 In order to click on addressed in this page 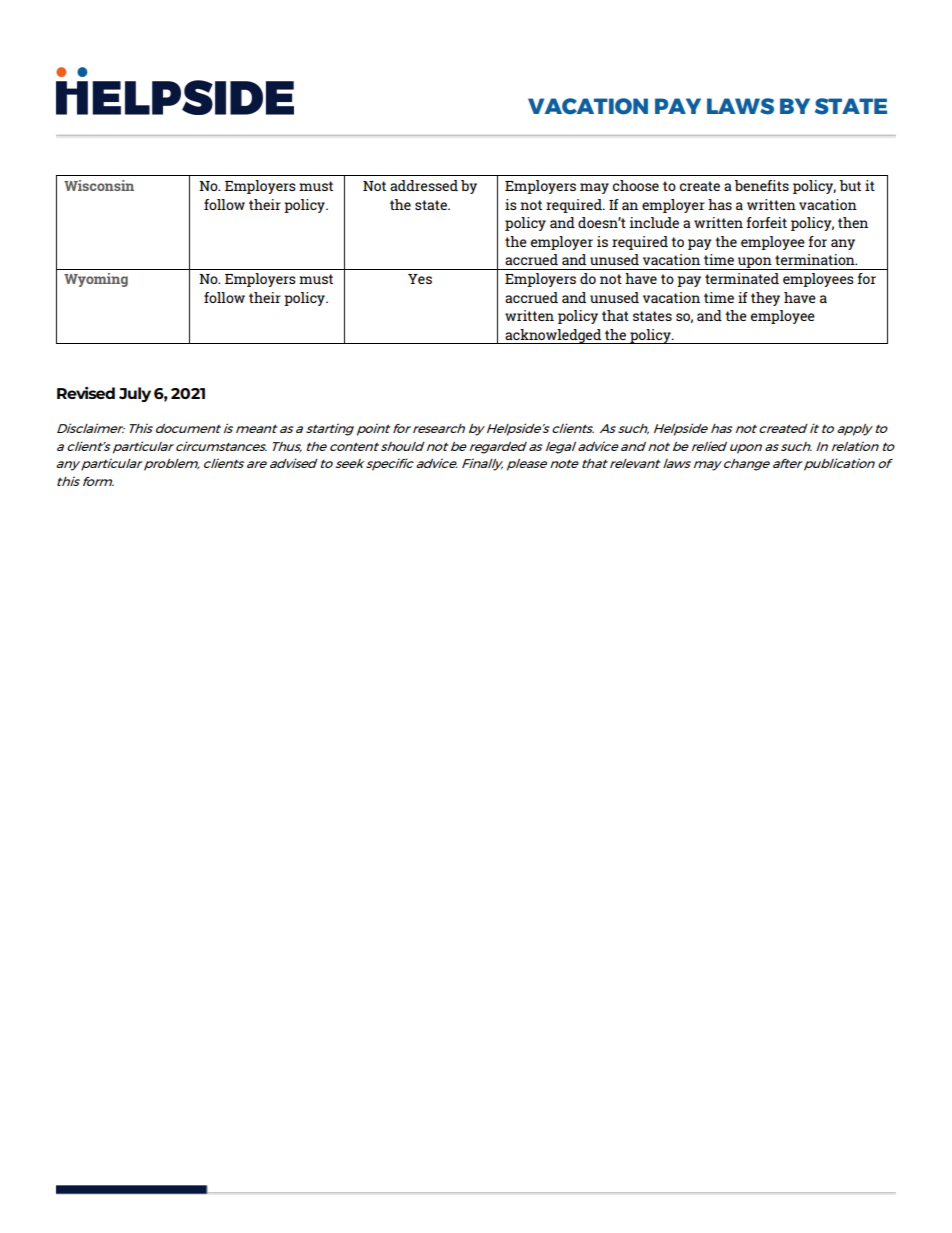, I will do `click(424, 185)`.
